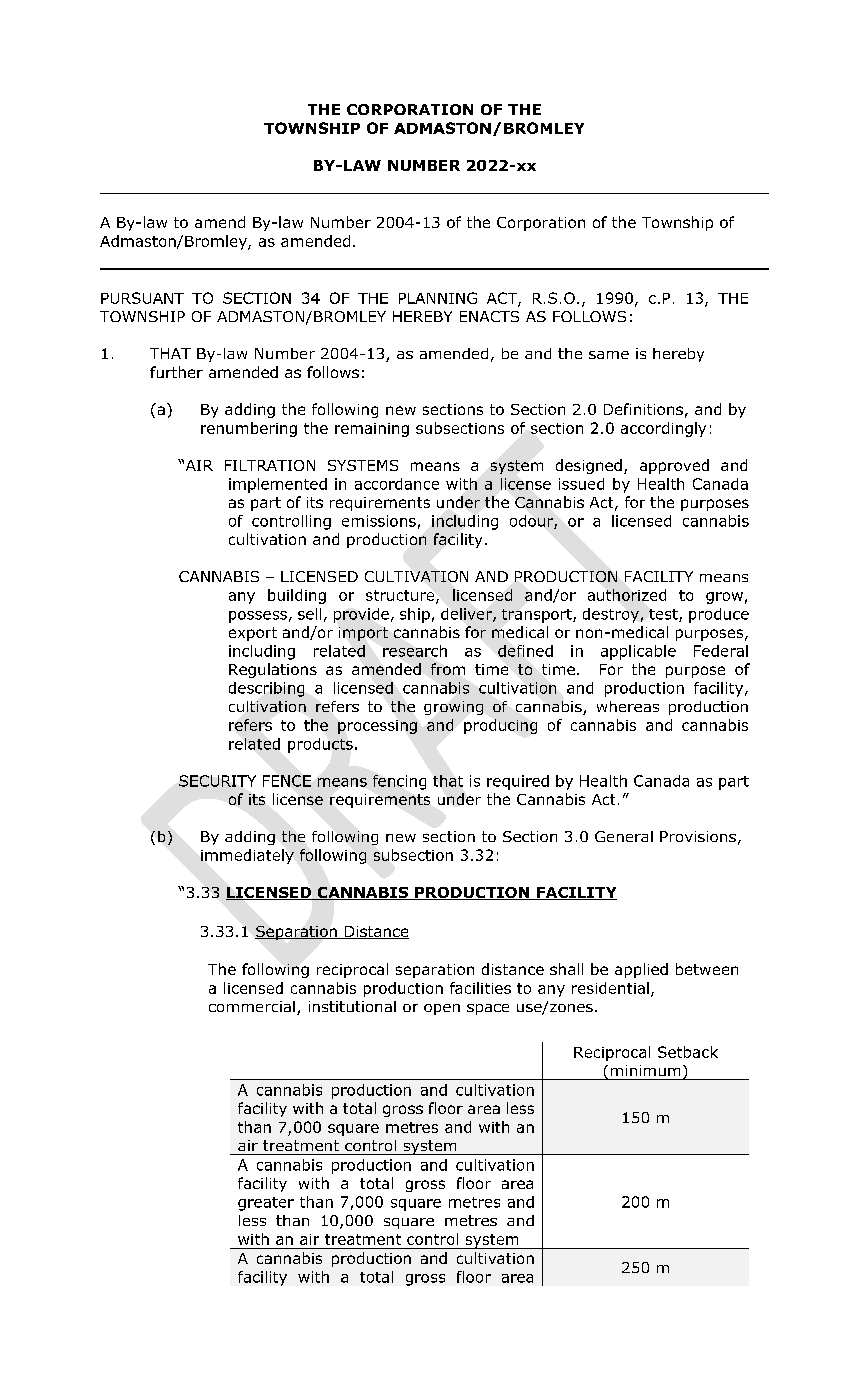 This screenshot has height=1400, width=849. I want to click on open, so click(442, 1009).
